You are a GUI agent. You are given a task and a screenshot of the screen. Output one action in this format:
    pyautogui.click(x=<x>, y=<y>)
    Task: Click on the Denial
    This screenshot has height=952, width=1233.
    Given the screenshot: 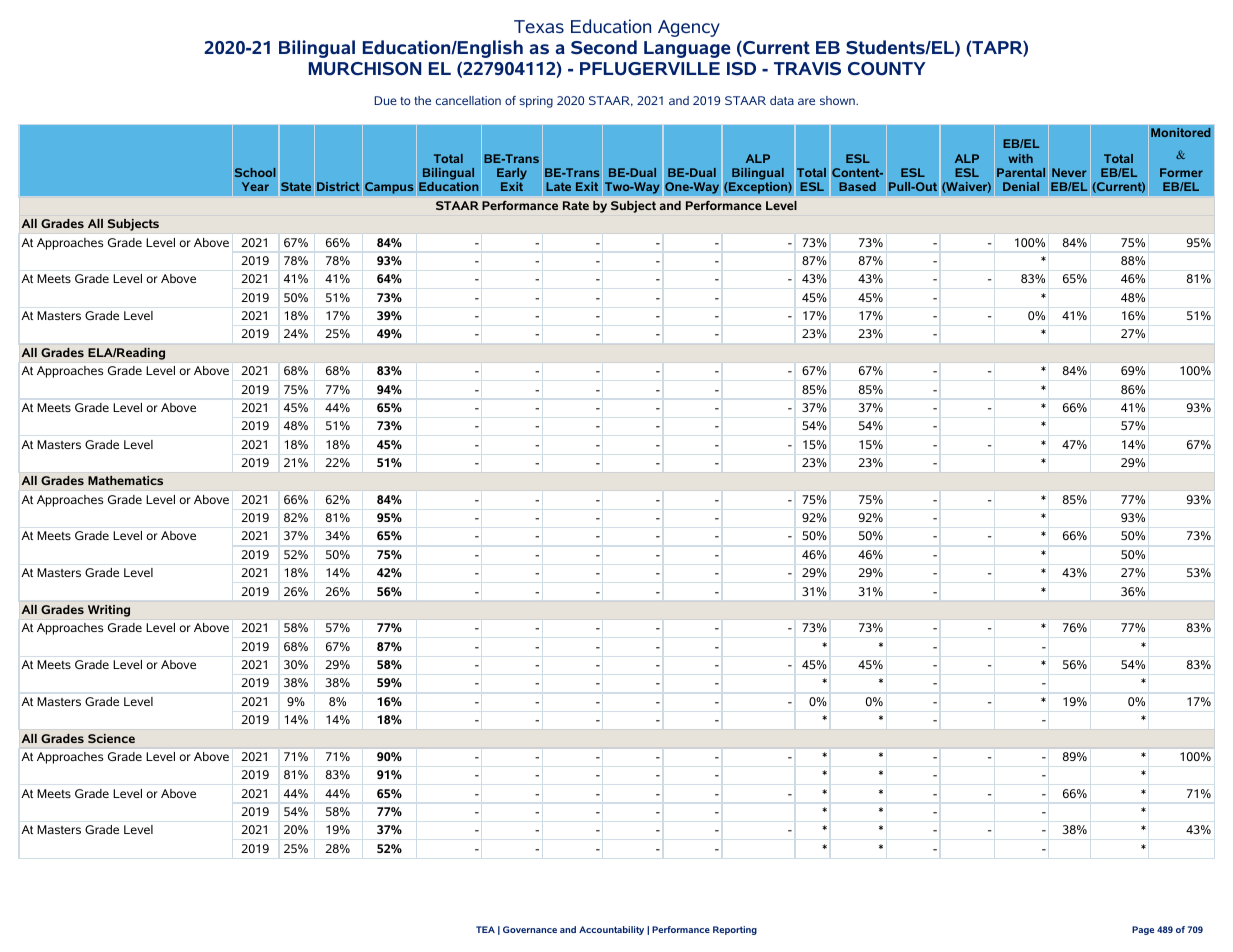 What is the action you would take?
    pyautogui.click(x=1021, y=186)
